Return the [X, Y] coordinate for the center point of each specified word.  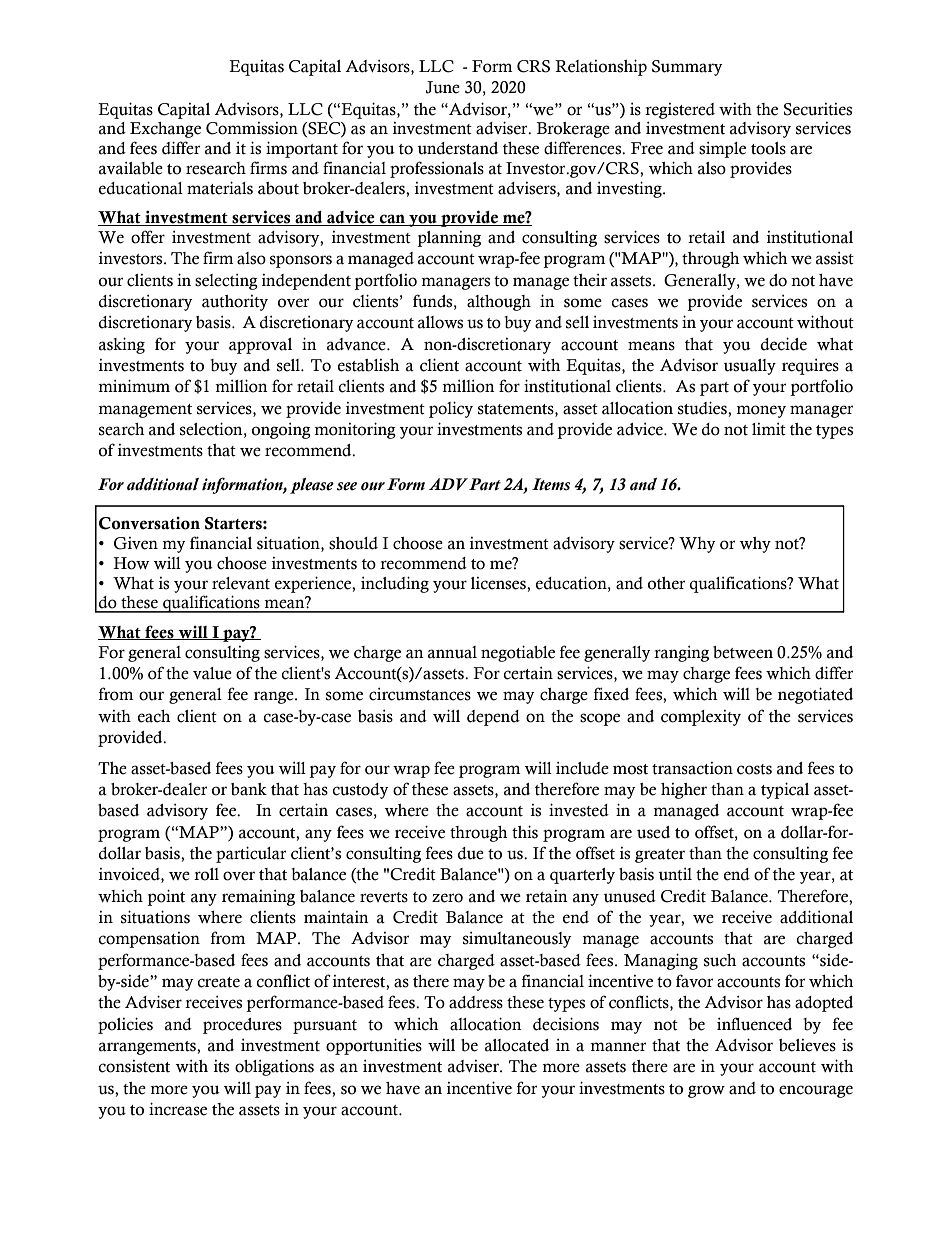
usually [749, 367]
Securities [818, 109]
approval [260, 346]
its [221, 1066]
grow [706, 1091]
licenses [499, 583]
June [443, 87]
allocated [517, 1045]
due [471, 853]
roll [206, 874]
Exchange [165, 130]
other [666, 583]
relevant [241, 583]
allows [440, 322]
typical [785, 790]
